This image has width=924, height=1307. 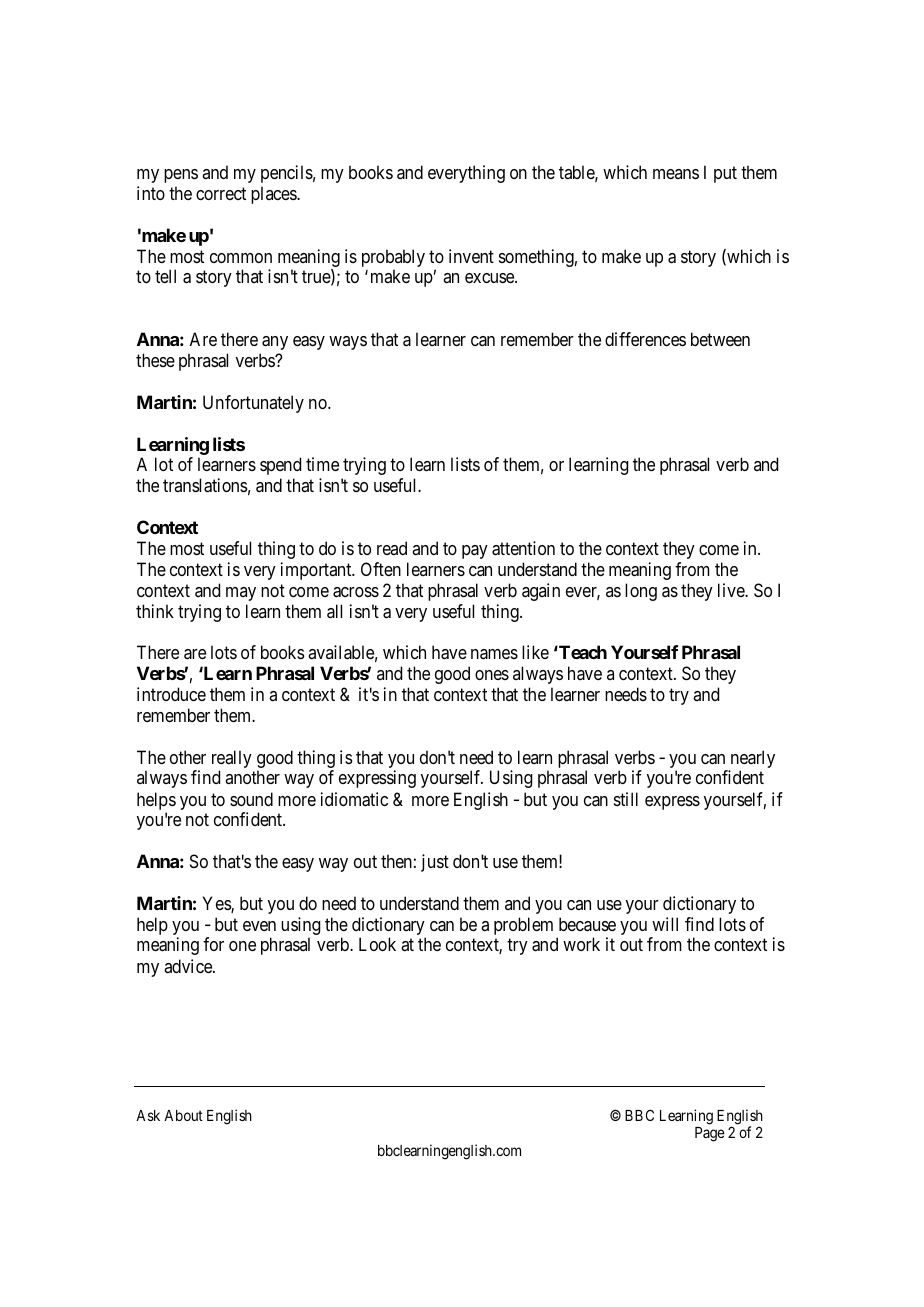 I want to click on invent, so click(x=471, y=256).
